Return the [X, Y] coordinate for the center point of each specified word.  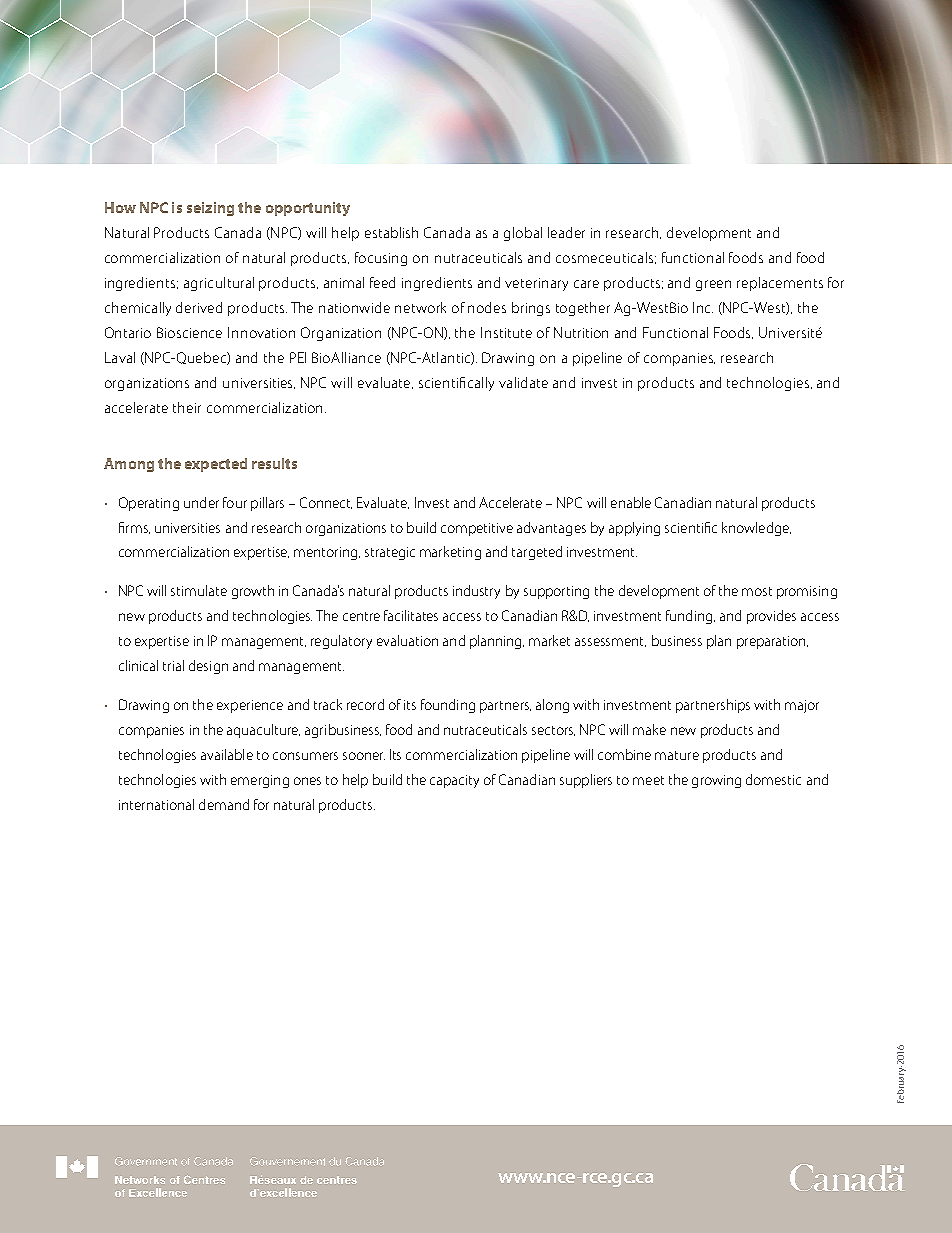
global [523, 234]
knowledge [756, 529]
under [201, 502]
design [208, 667]
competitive [477, 529]
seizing [210, 209]
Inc [703, 307]
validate [523, 382]
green [713, 285]
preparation [772, 642]
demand [224, 804]
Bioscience [189, 332]
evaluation [407, 640]
